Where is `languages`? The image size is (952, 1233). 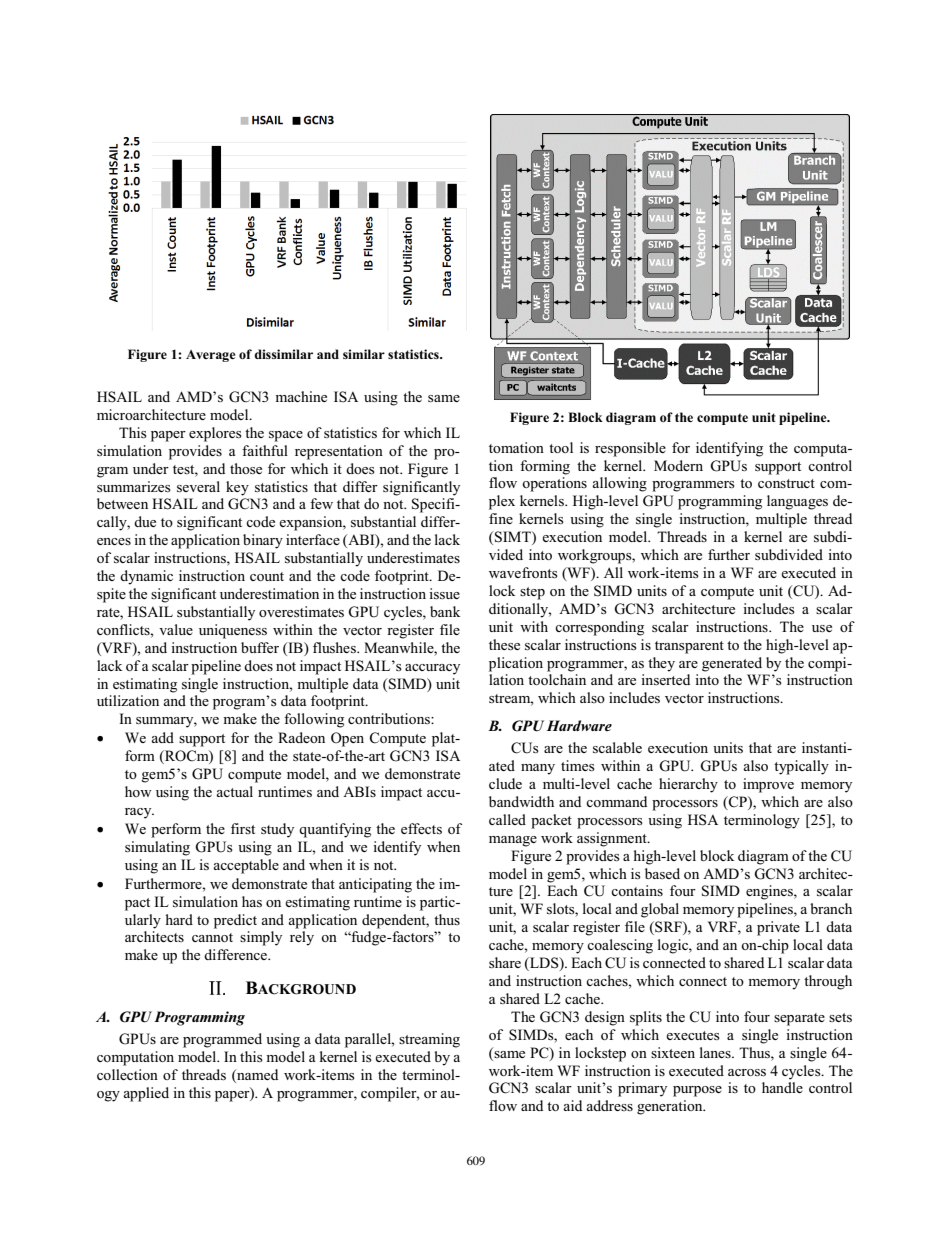
languages is located at coordinates (797, 502).
